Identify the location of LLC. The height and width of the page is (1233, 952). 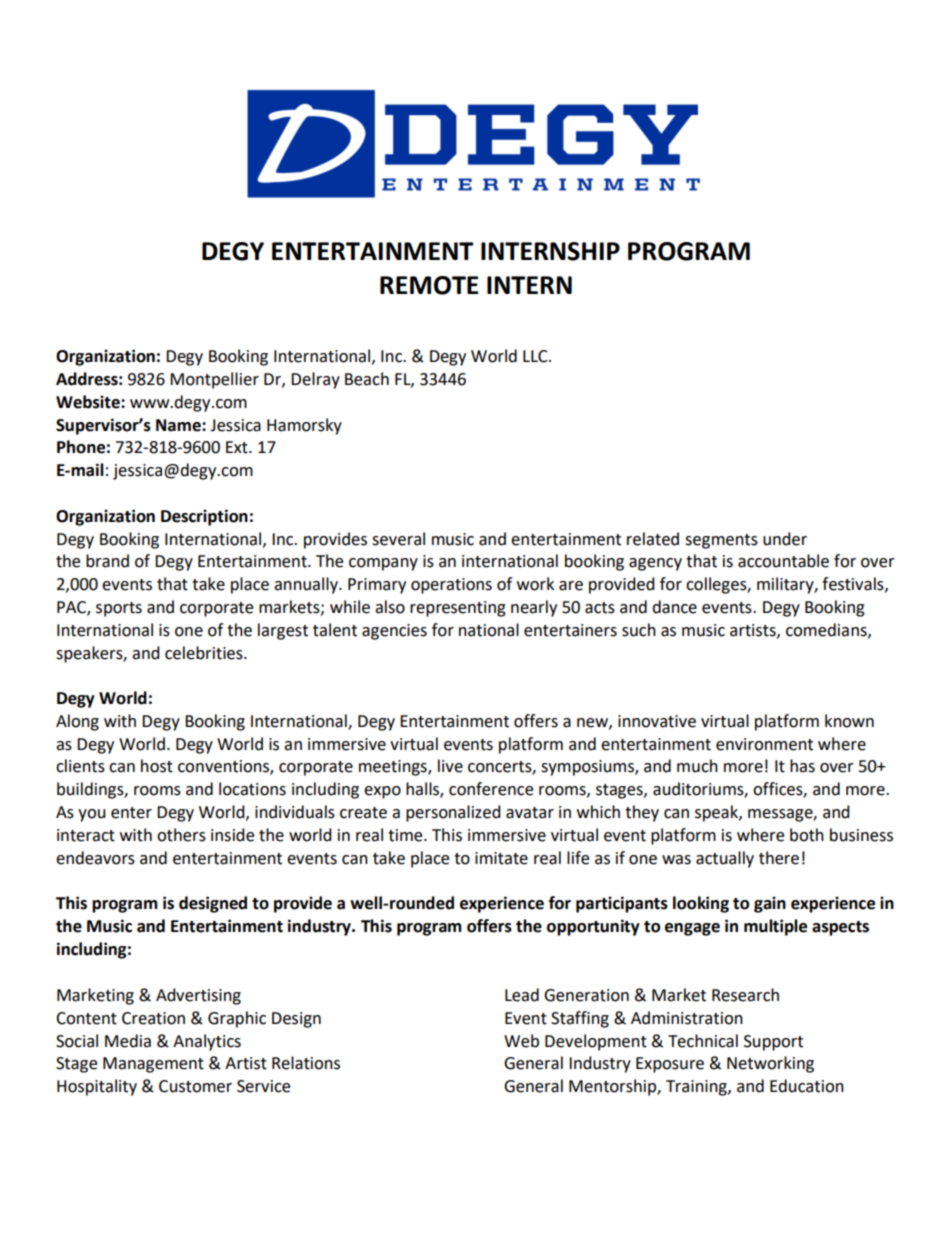
(536, 356).
